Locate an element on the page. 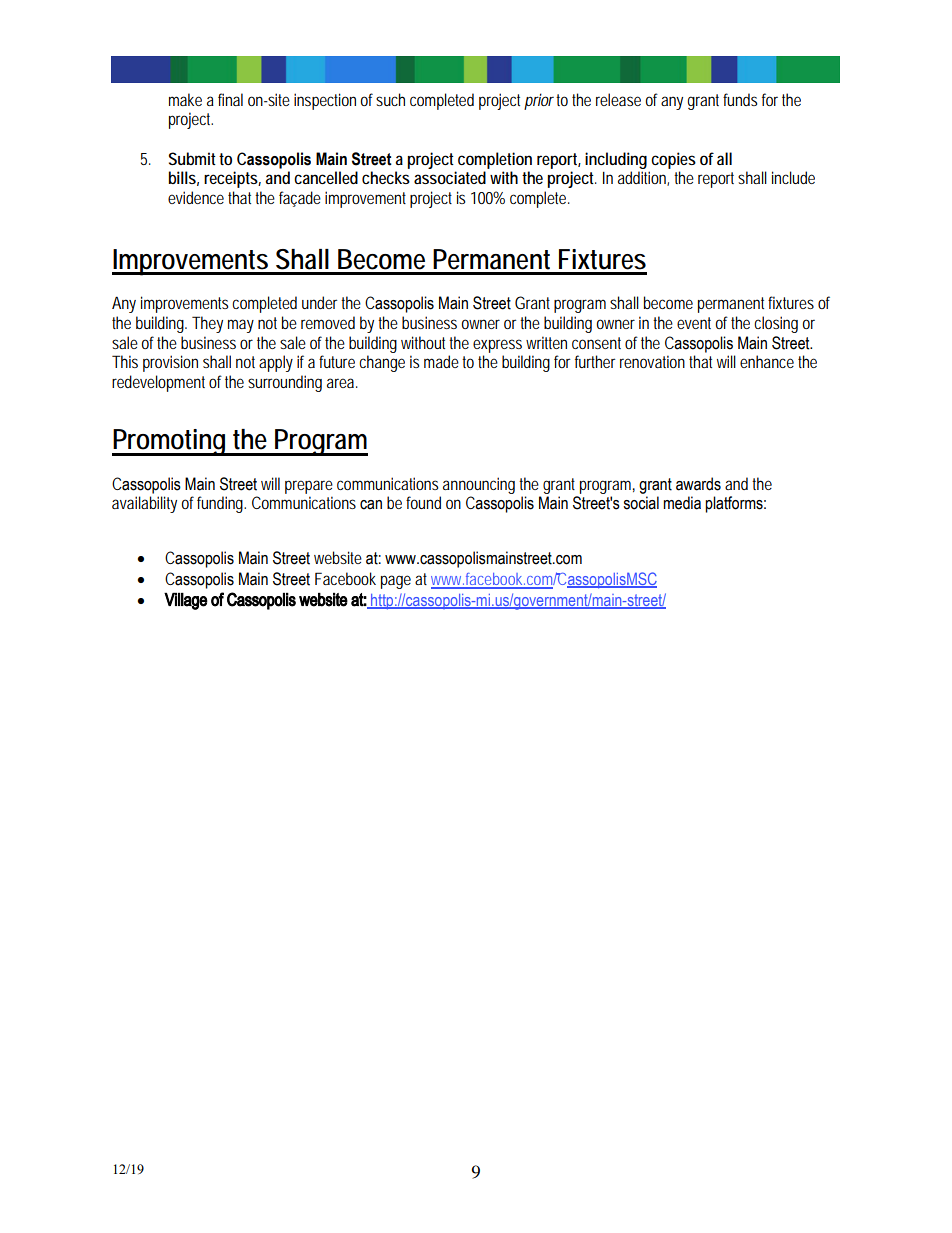 This page has width=952, height=1233. announcing is located at coordinates (479, 485).
